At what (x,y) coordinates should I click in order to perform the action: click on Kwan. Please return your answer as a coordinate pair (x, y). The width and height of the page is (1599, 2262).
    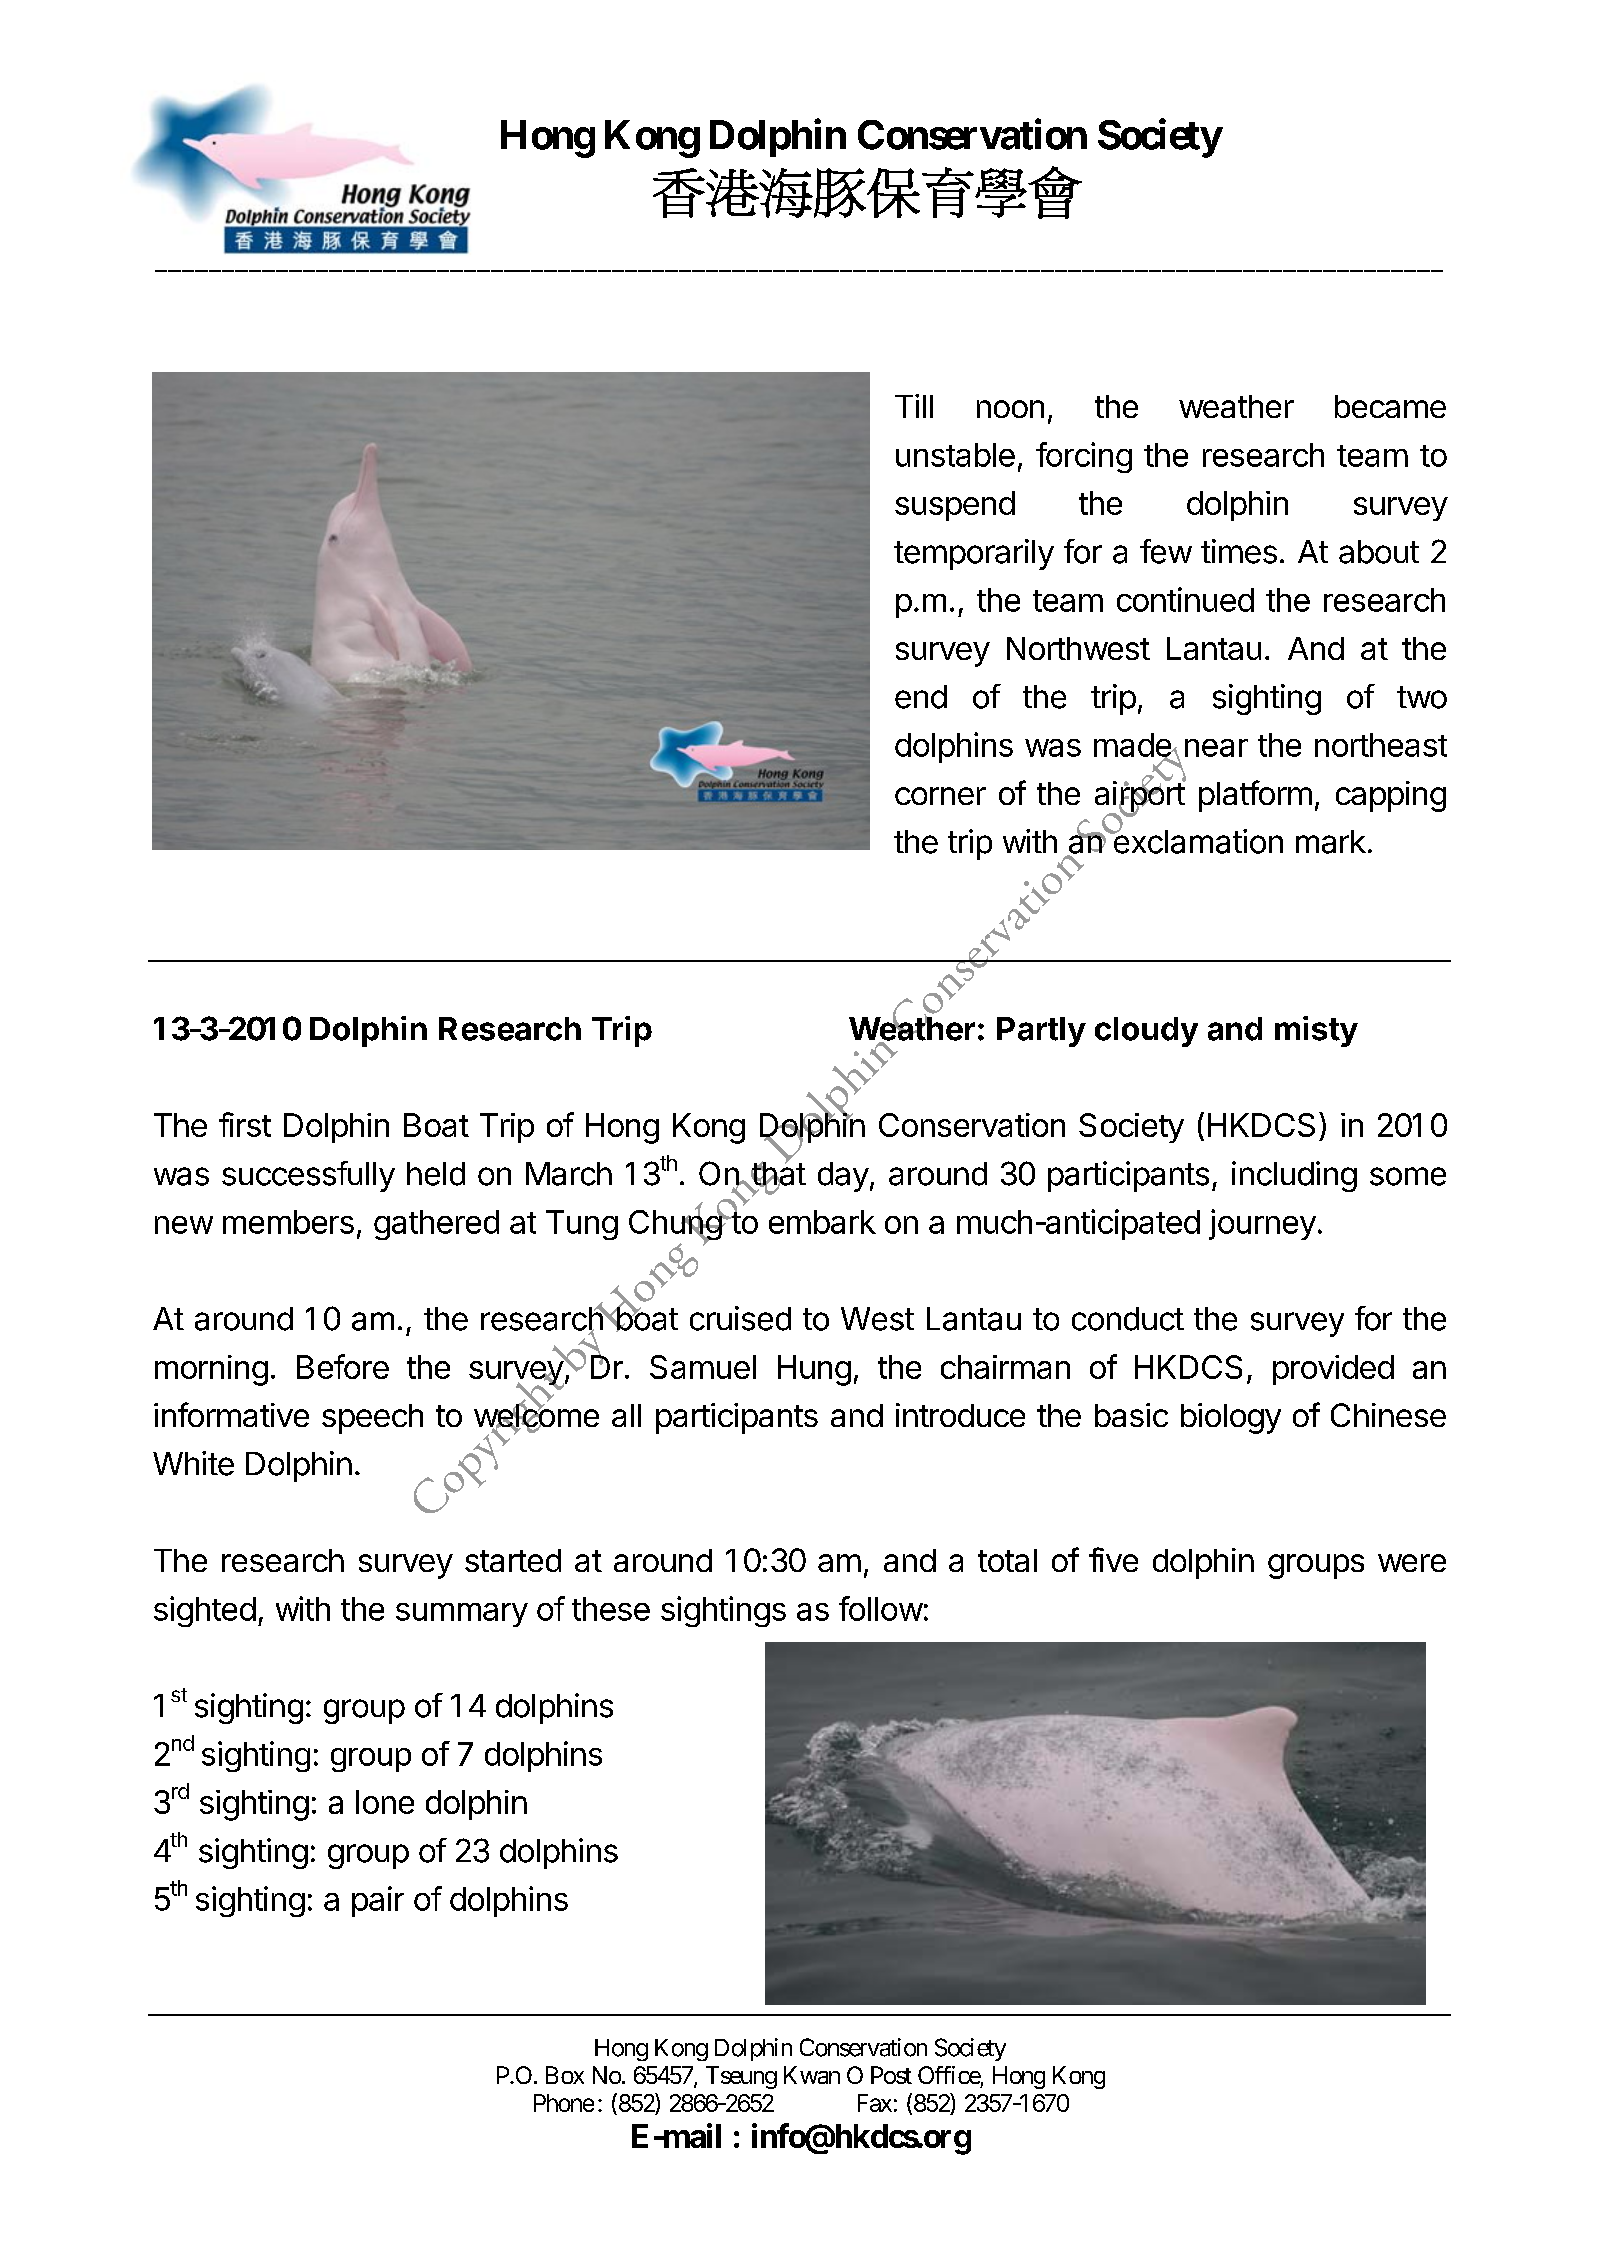
    Looking at the image, I should click on (812, 2075).
